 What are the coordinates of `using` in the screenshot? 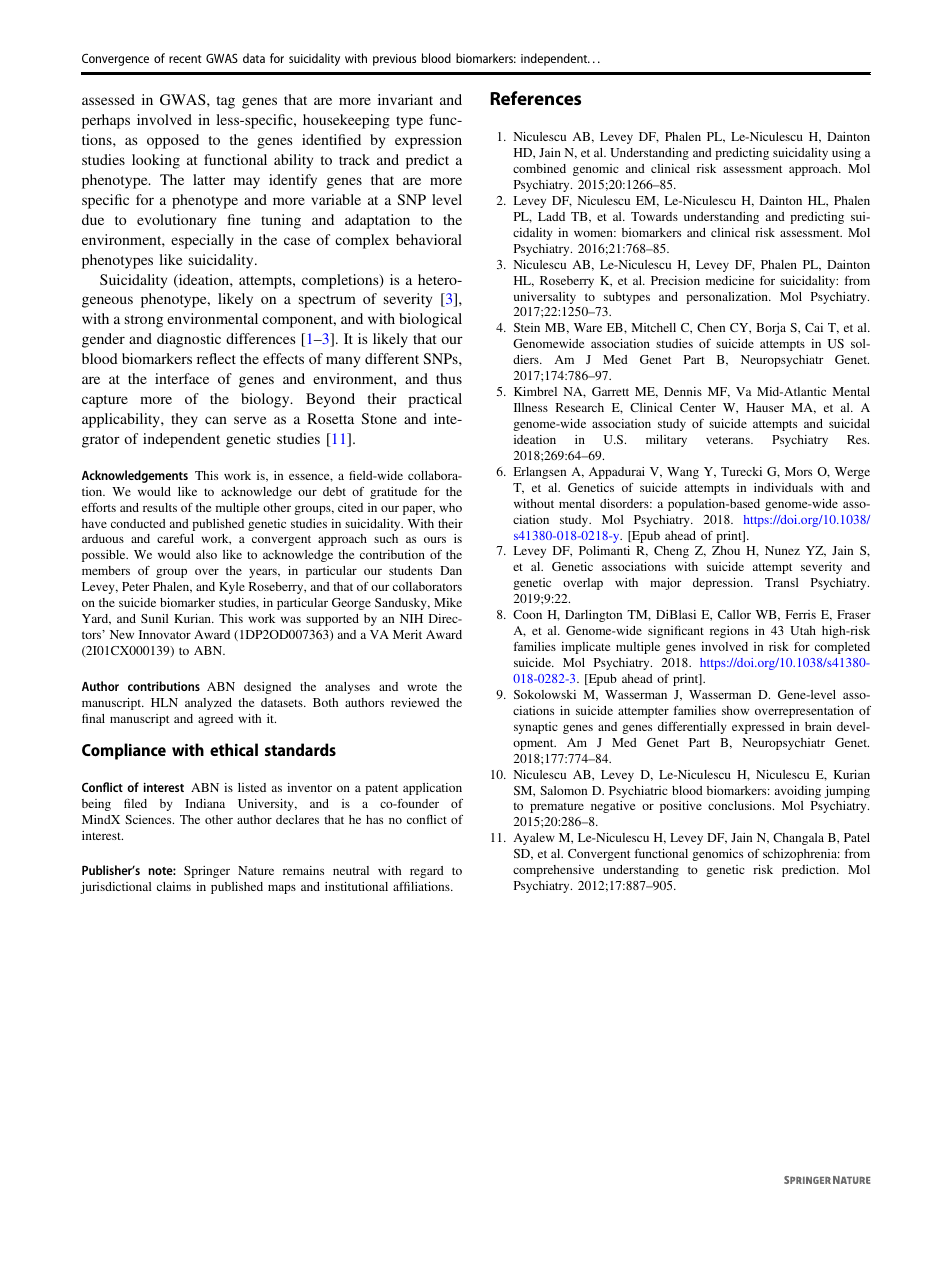 It's located at (846, 154).
